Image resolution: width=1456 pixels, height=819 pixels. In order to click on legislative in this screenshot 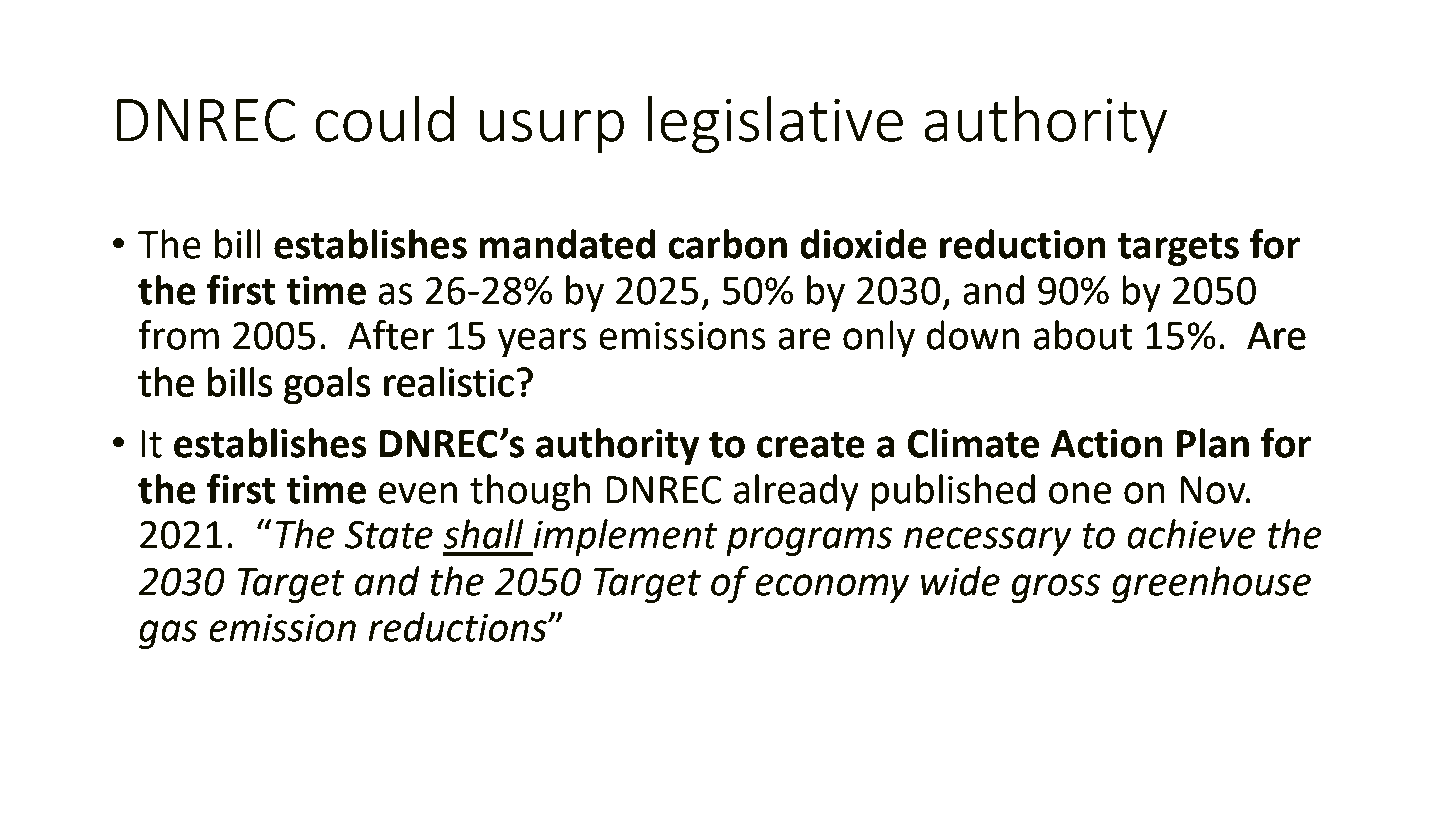, I will do `click(775, 124)`.
